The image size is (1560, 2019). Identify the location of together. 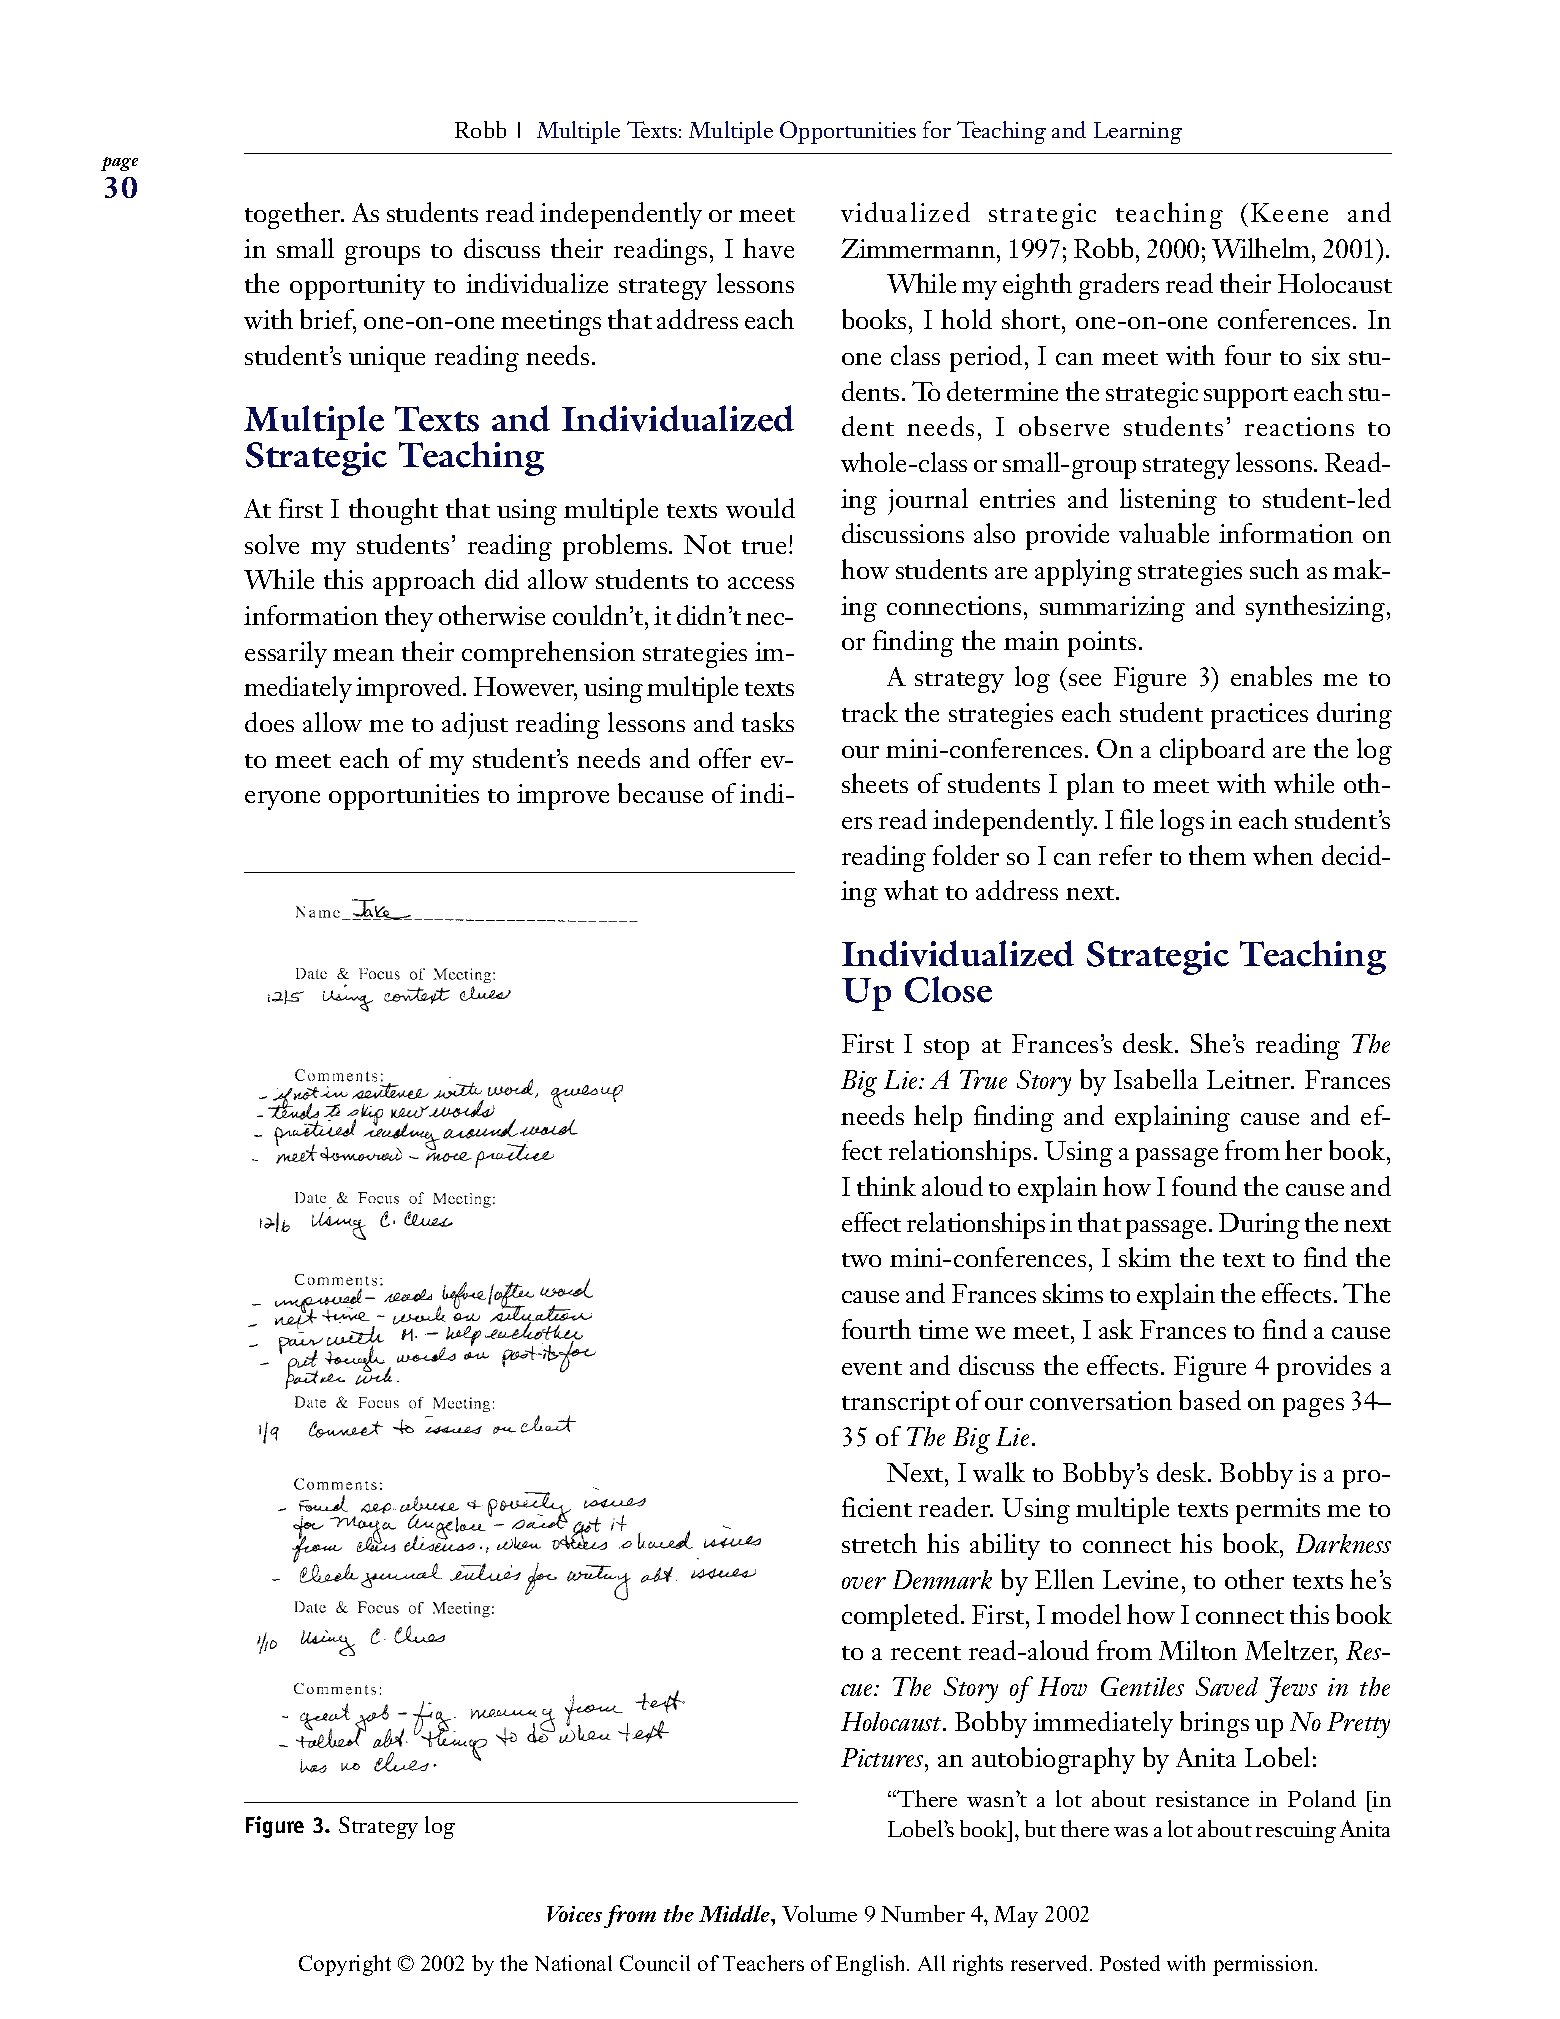
(294, 215).
